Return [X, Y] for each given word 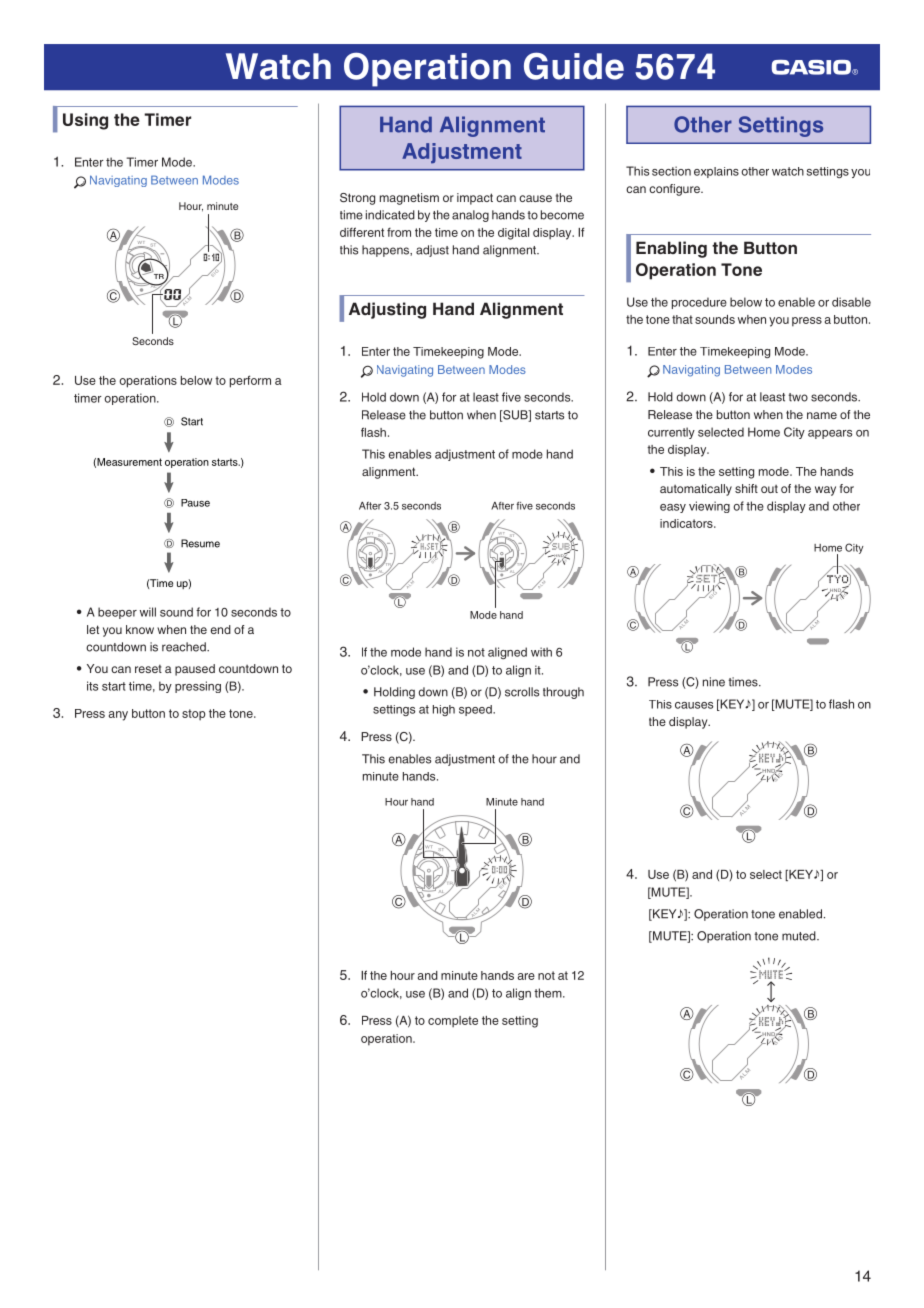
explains [716, 172]
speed [476, 710]
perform [250, 381]
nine [714, 682]
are [526, 976]
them [549, 993]
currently [671, 433]
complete [453, 1021]
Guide [574, 66]
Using [85, 121]
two [798, 397]
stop [194, 714]
